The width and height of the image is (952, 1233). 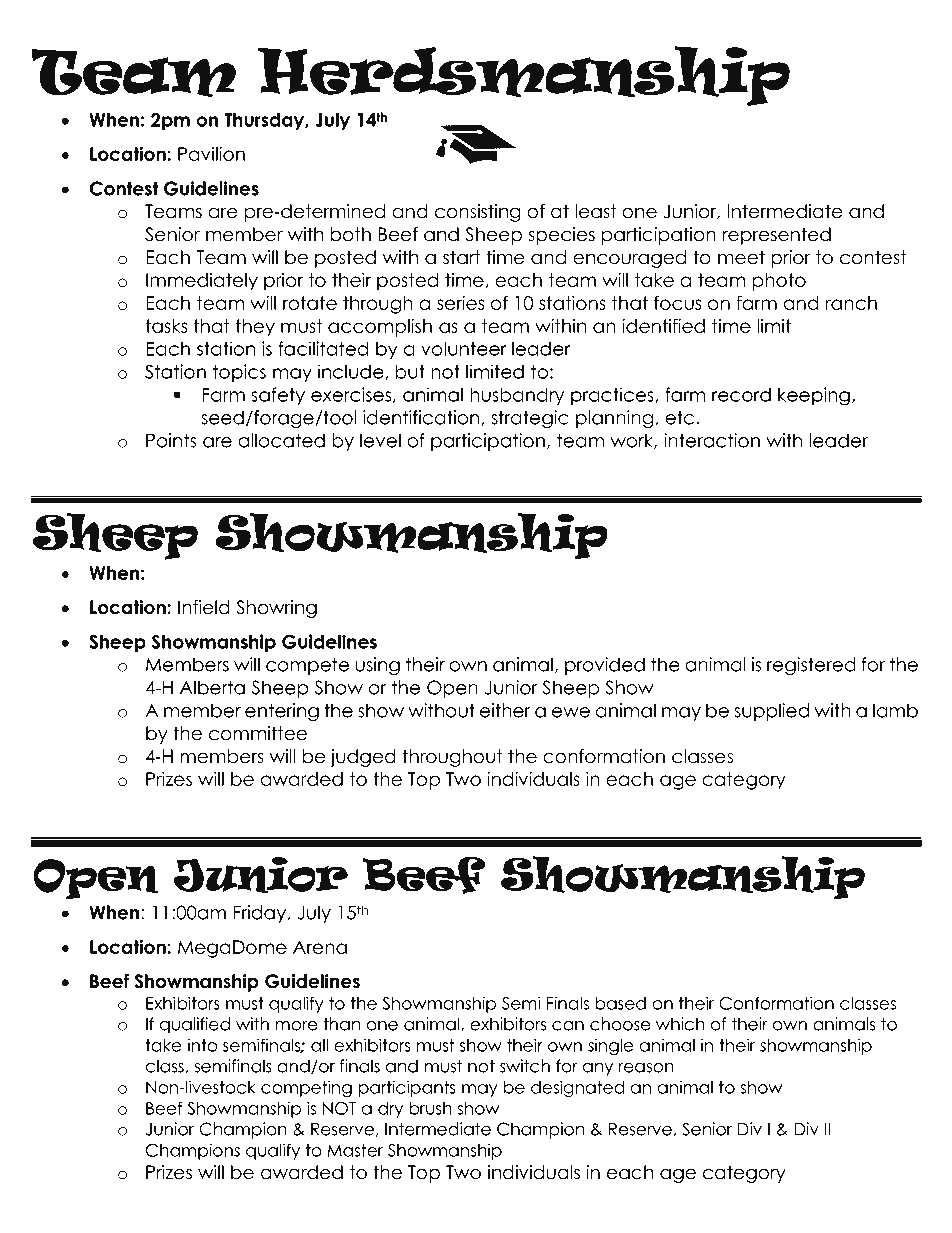 What do you see at coordinates (712, 440) in the image?
I see `interaction` at bounding box center [712, 440].
